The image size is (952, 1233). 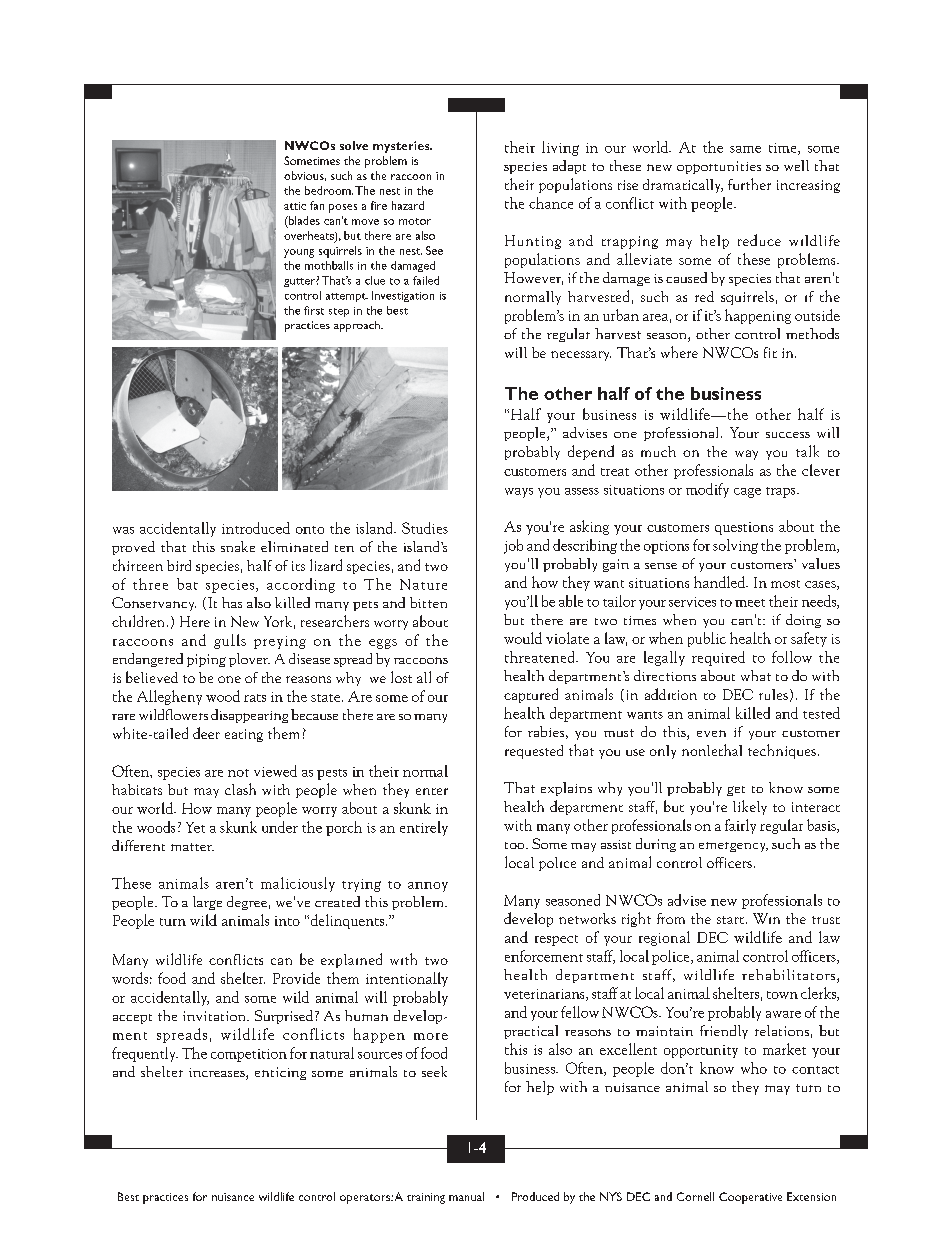 What do you see at coordinates (516, 845) in the document?
I see `too` at bounding box center [516, 845].
